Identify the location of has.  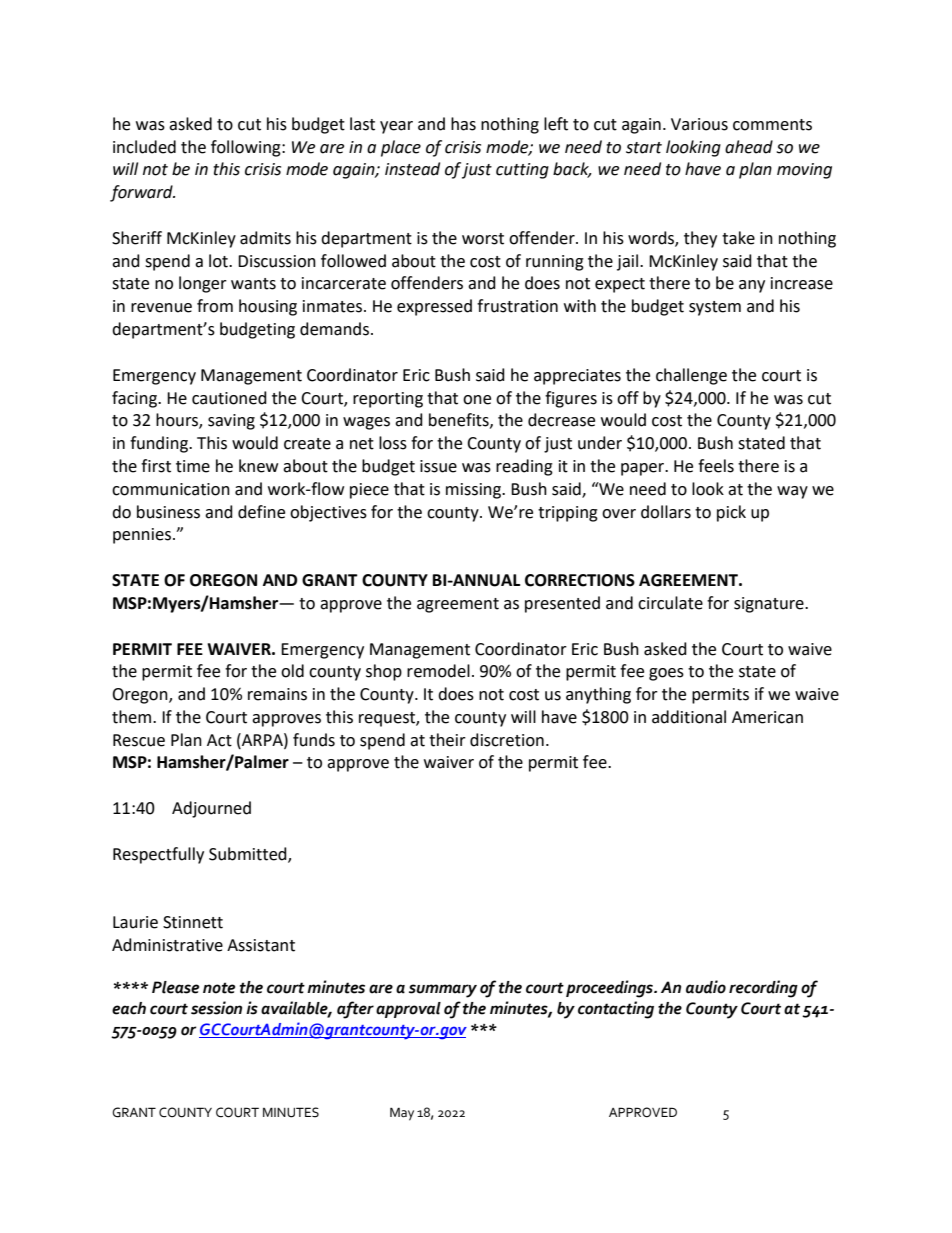
(463, 124).
